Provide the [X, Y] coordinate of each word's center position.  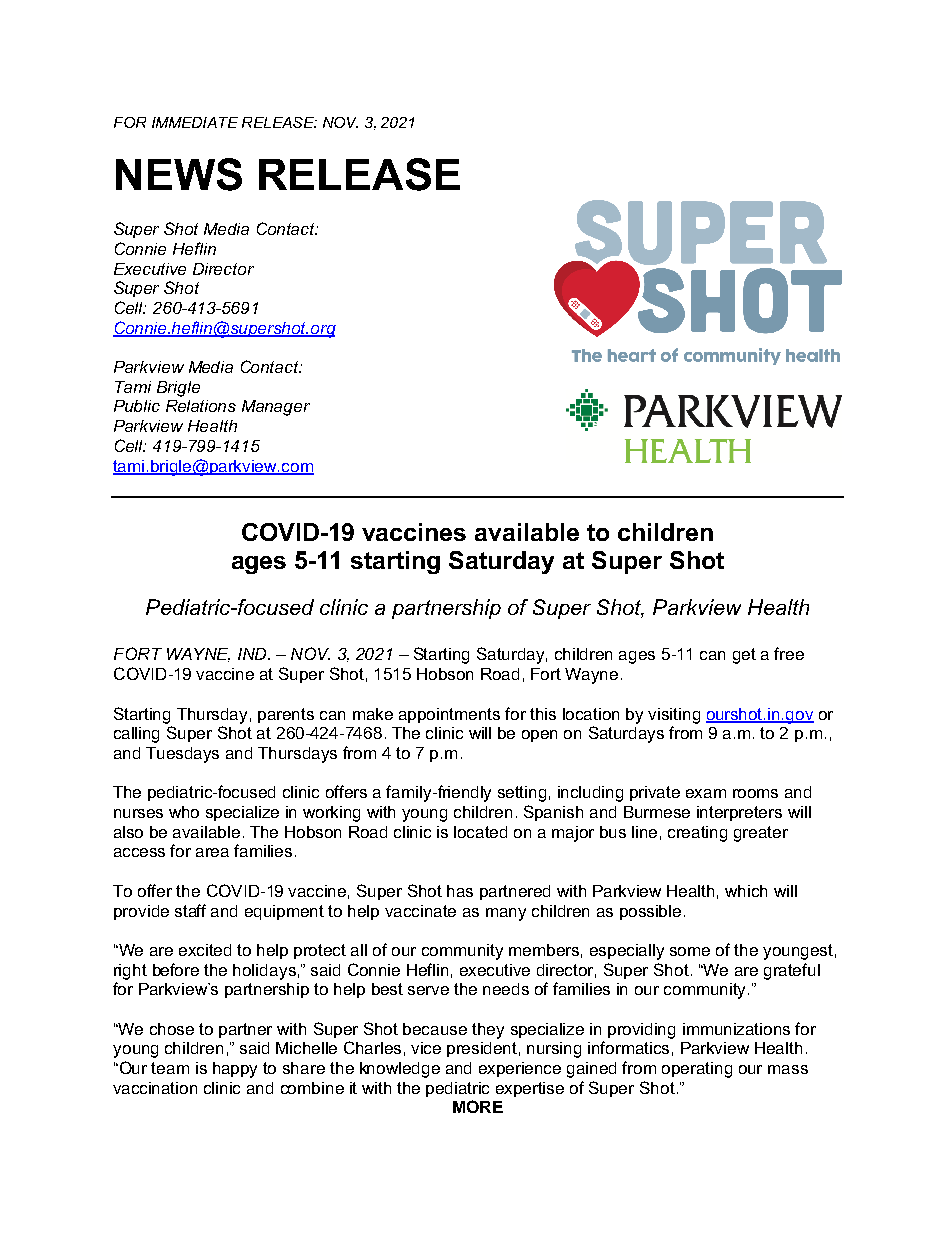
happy [235, 1070]
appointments [449, 715]
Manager [276, 408]
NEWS [179, 174]
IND [253, 654]
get [744, 656]
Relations [201, 406]
